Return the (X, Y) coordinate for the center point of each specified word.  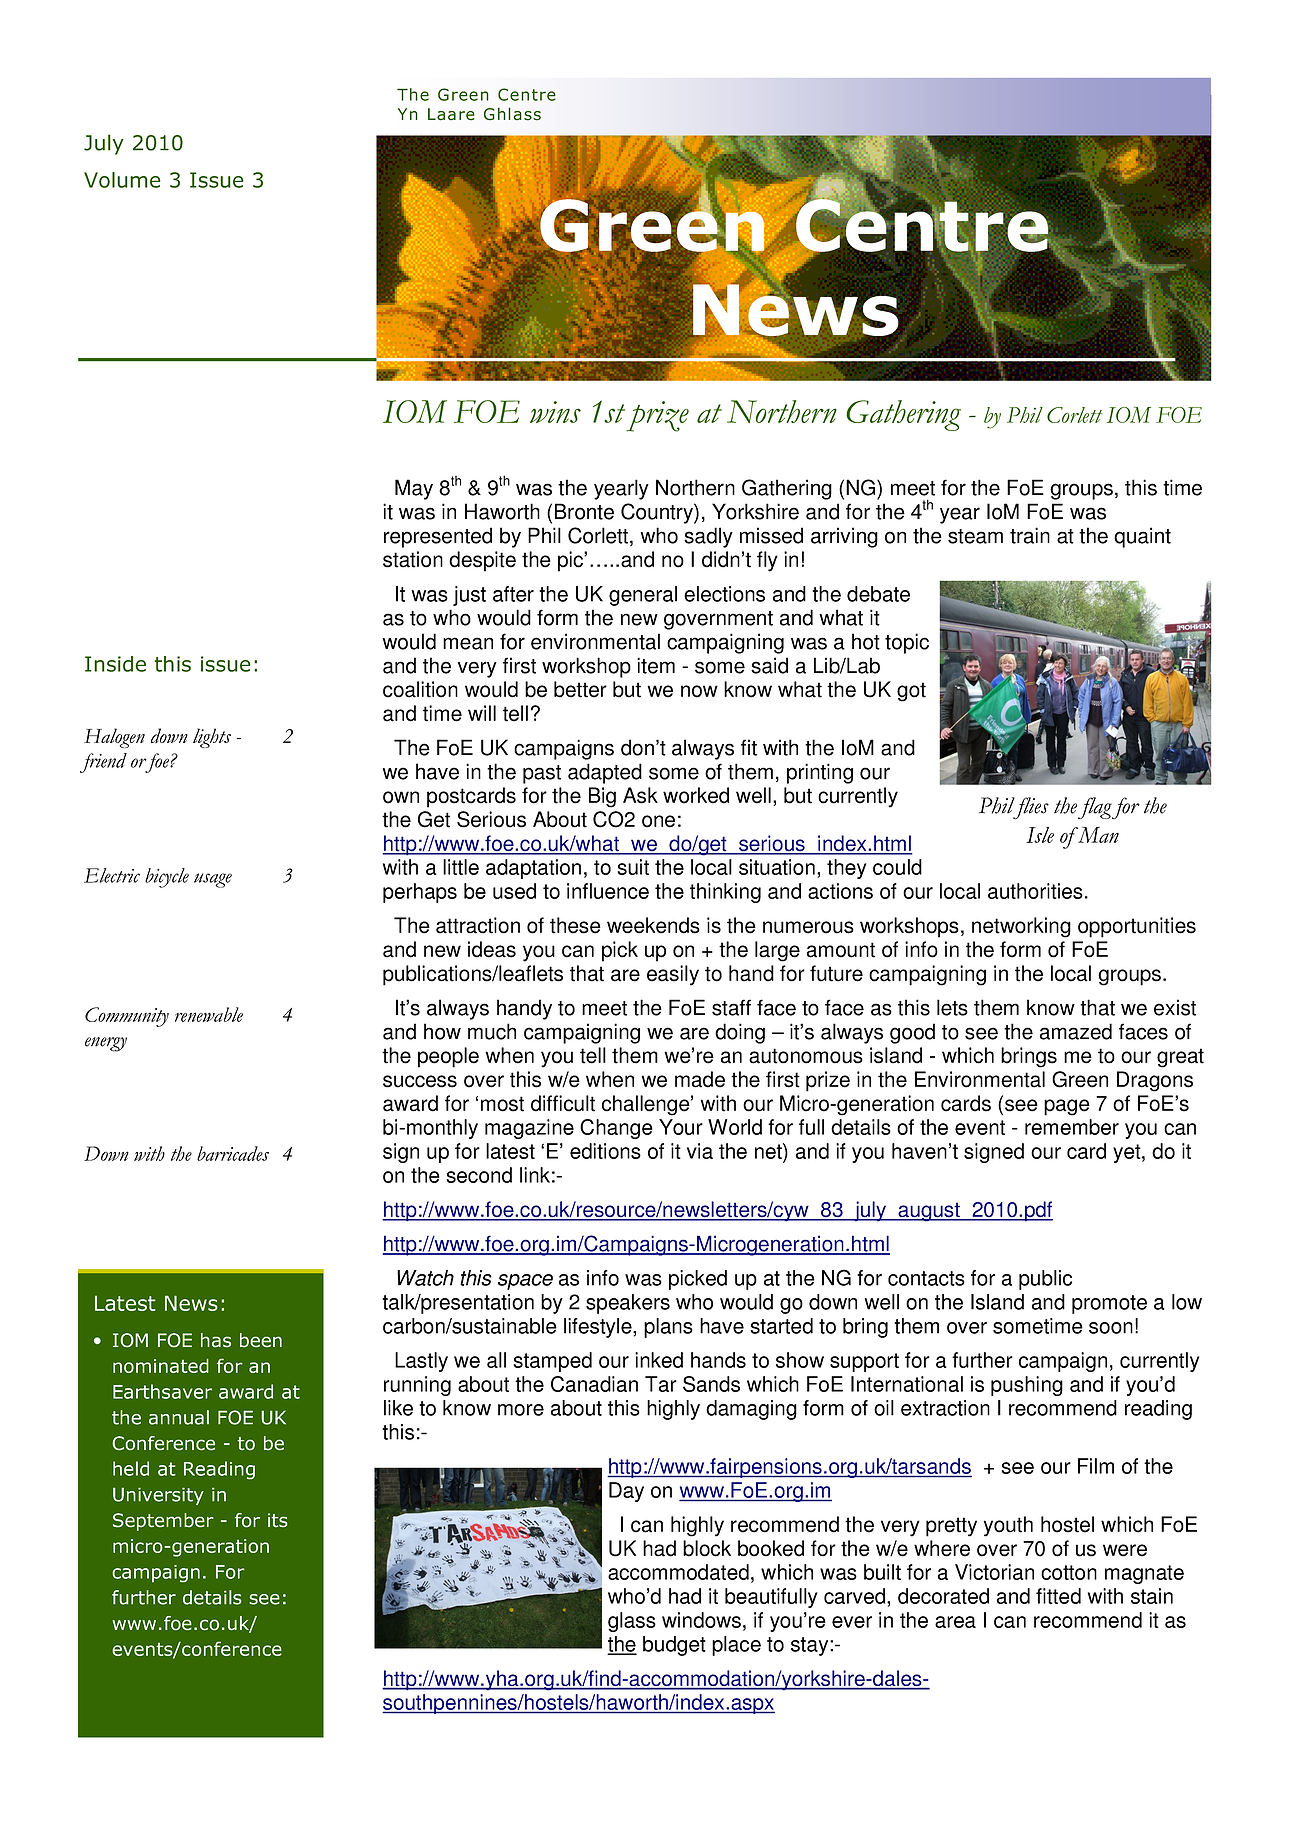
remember (1072, 1127)
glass (632, 1622)
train (1030, 535)
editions (605, 1151)
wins (555, 412)
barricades (233, 1153)
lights (212, 738)
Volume (122, 180)
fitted (1058, 1596)
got (911, 692)
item (656, 665)
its (278, 1520)
